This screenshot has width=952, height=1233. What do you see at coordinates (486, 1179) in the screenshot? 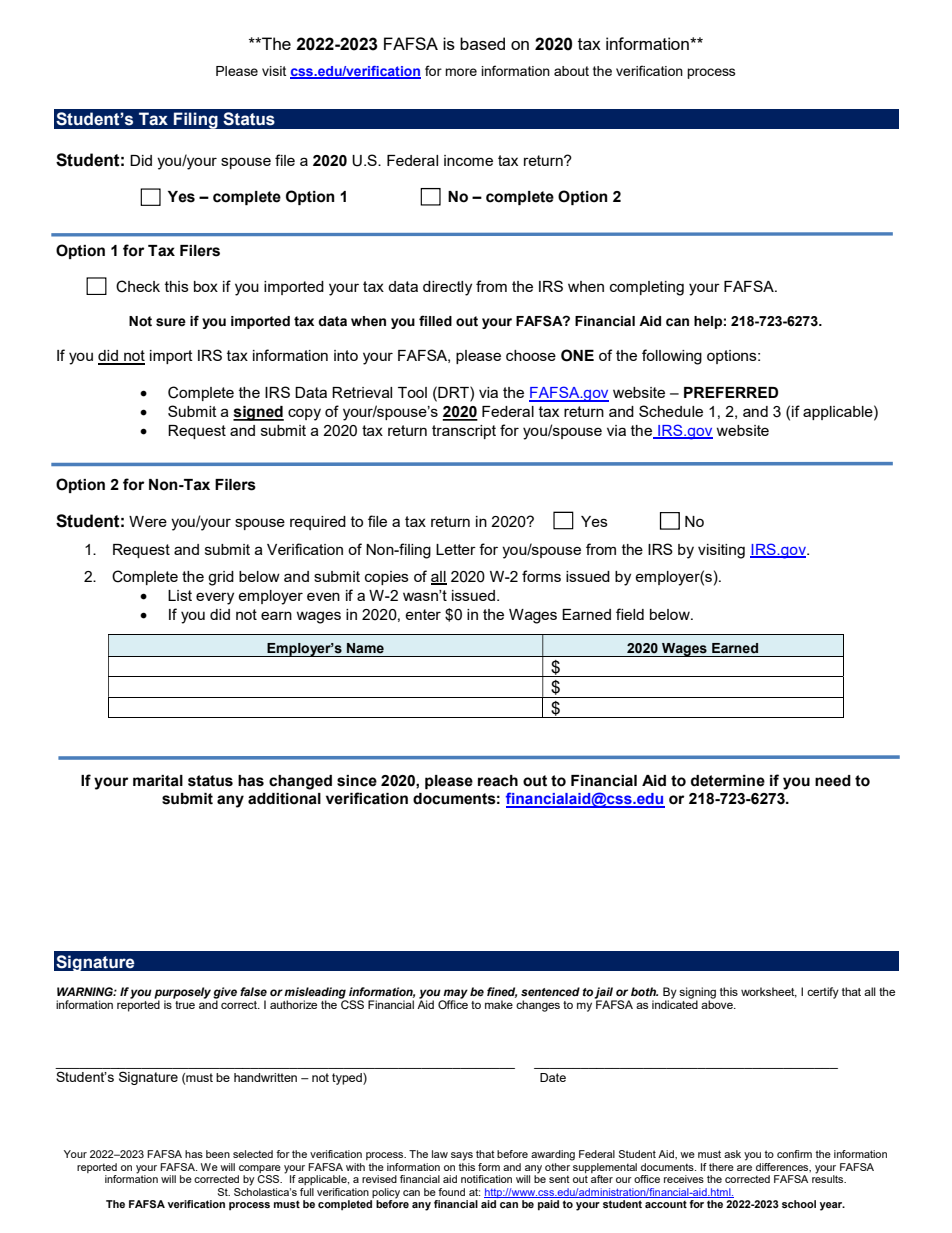
I see `notification` at bounding box center [486, 1179].
